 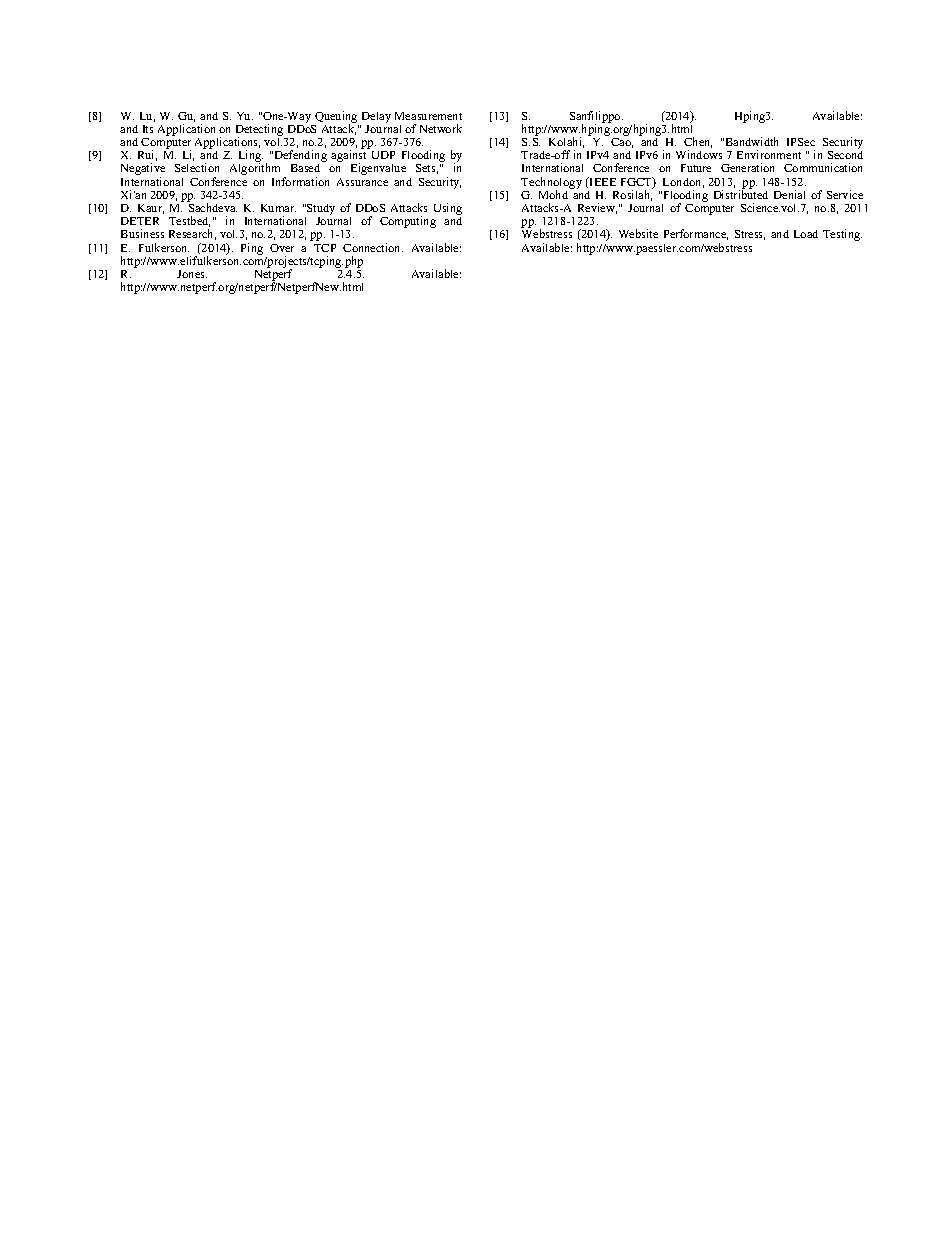 I want to click on Kumar, so click(x=278, y=208).
